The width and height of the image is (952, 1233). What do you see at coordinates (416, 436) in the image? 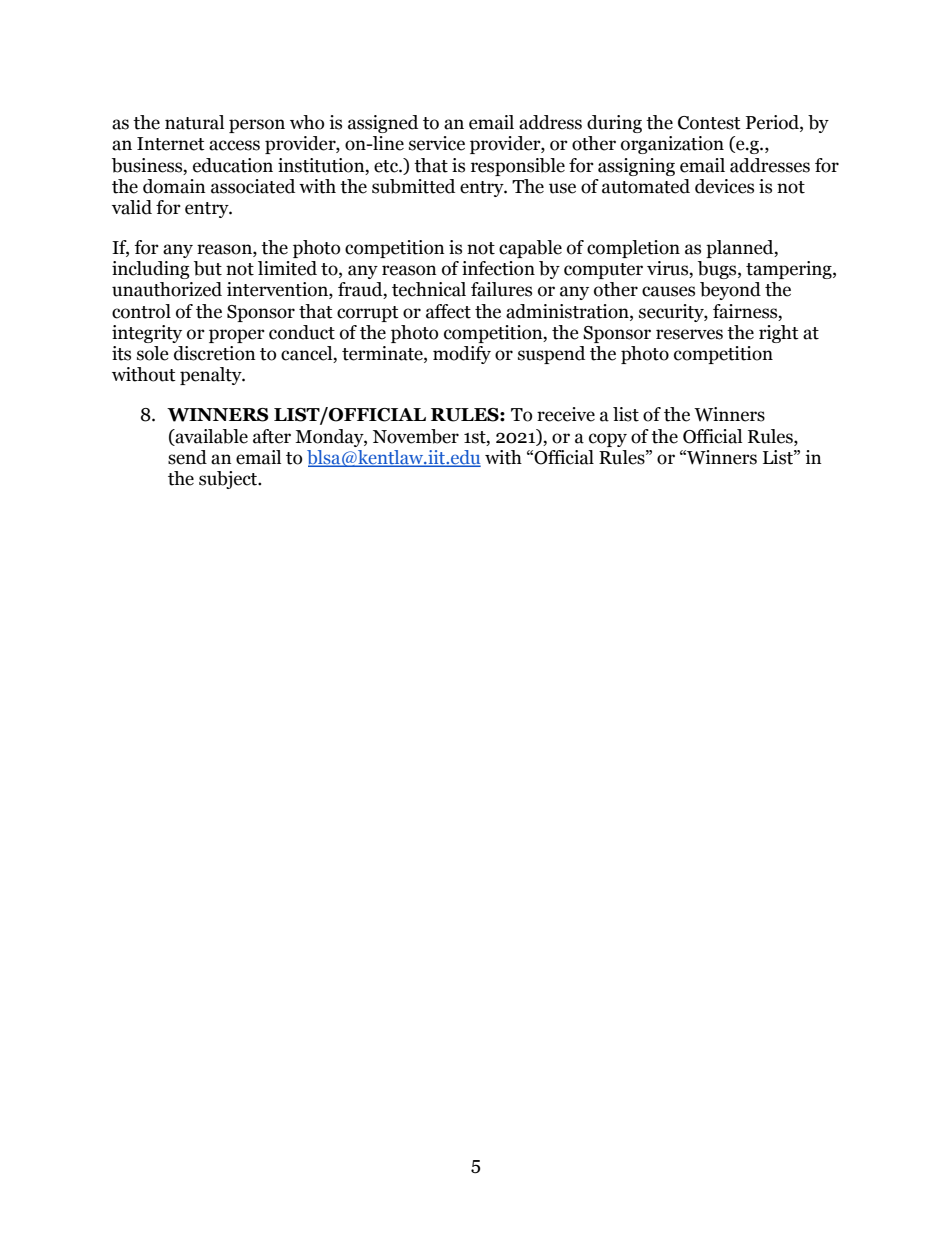
I see `November` at bounding box center [416, 436].
